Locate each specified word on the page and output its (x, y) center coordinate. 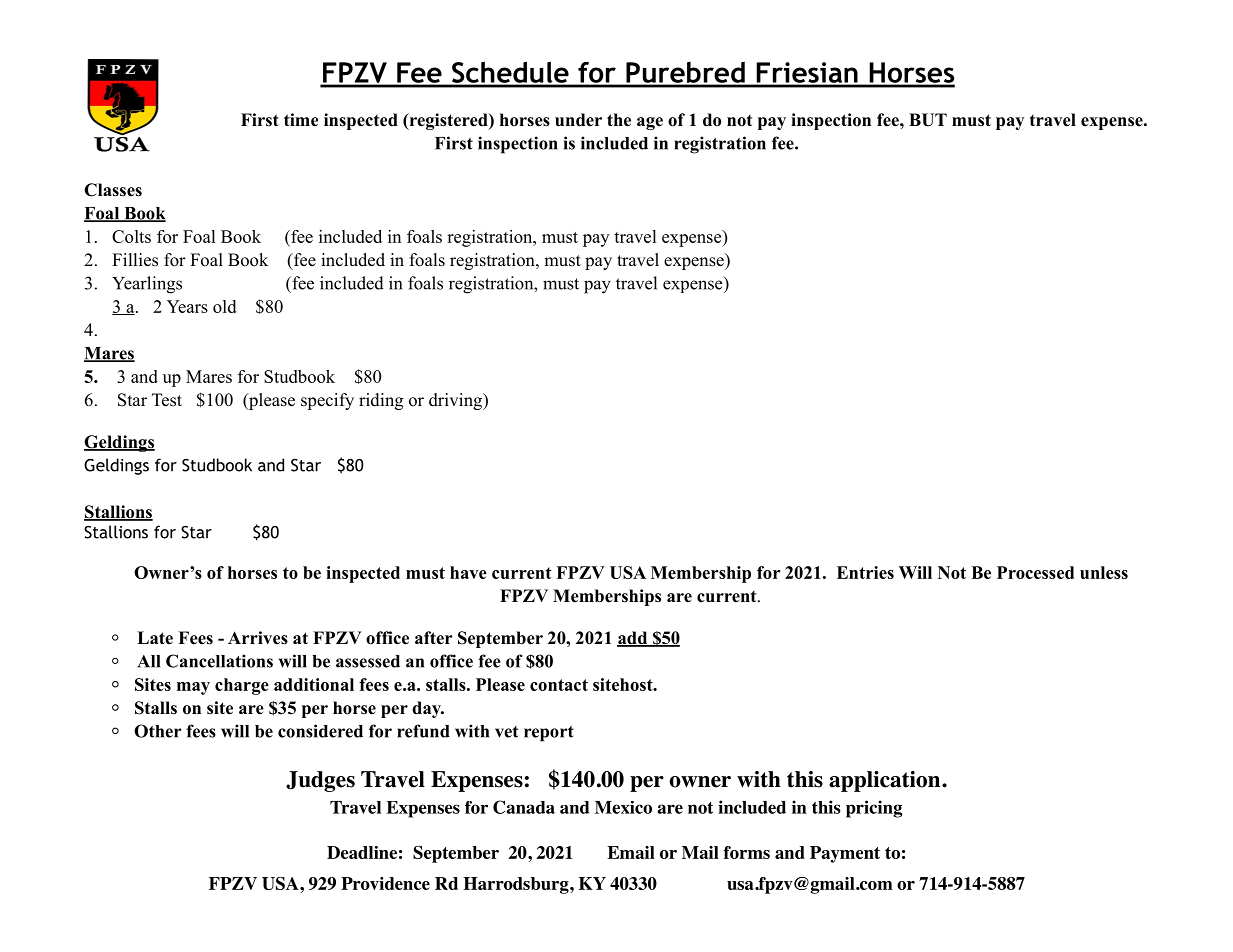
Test (167, 400)
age (650, 123)
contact (559, 685)
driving (457, 401)
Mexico (623, 807)
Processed (1035, 572)
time (301, 120)
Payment (845, 854)
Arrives (258, 638)
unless (1104, 572)
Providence (385, 883)
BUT (928, 120)
